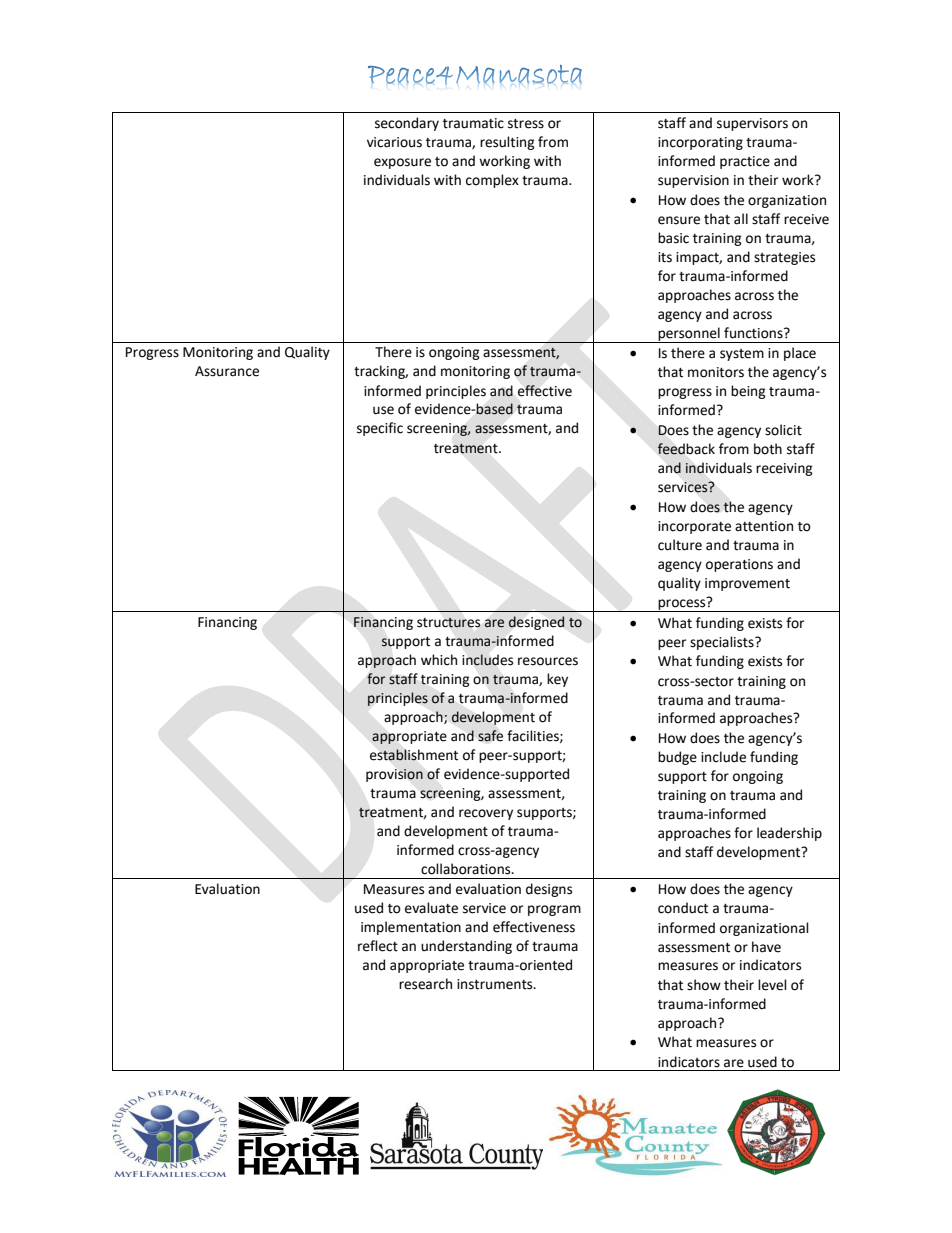 The image size is (952, 1233). Describe the element at coordinates (700, 143) in the document. I see `incorporating` at that location.
